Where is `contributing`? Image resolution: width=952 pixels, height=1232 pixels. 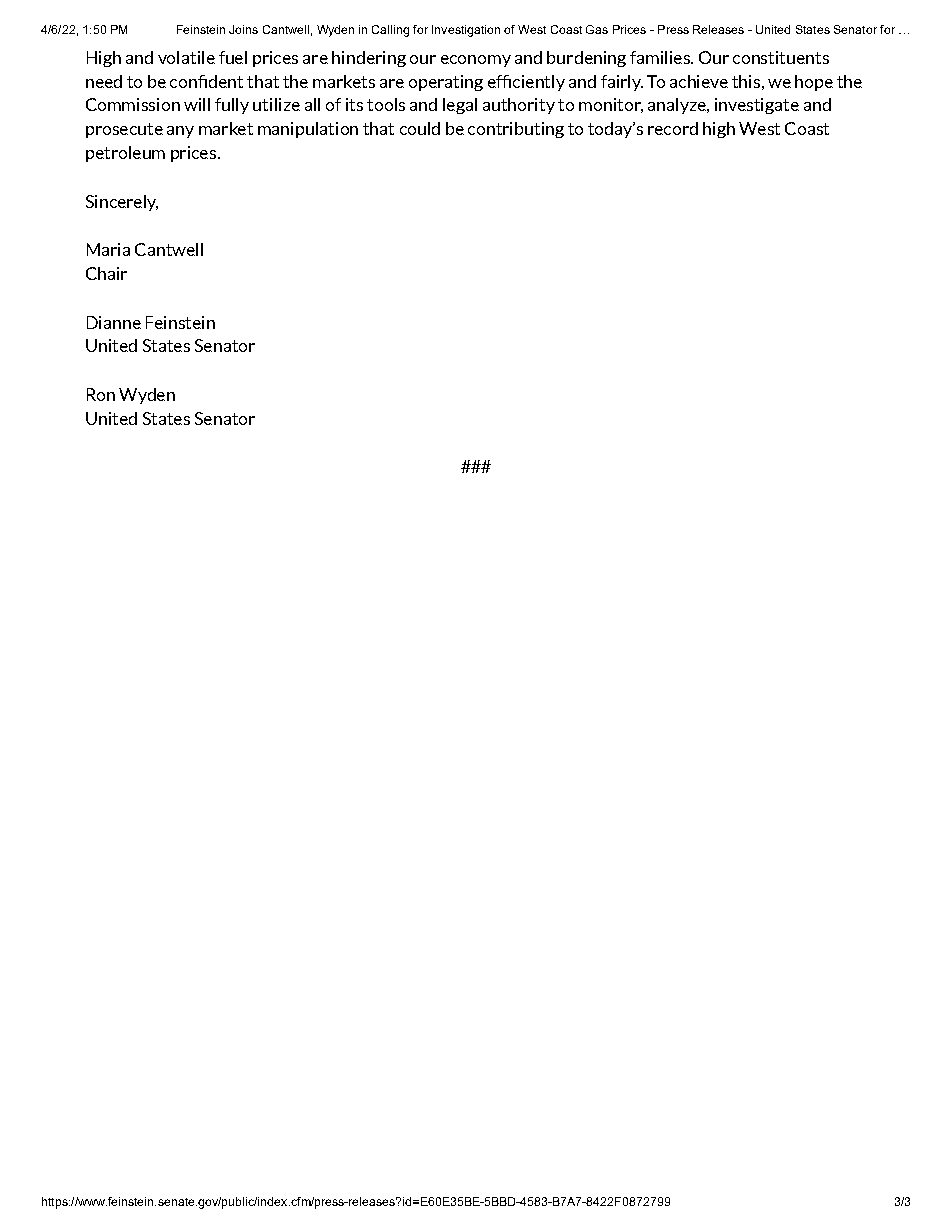 contributing is located at coordinates (516, 130).
